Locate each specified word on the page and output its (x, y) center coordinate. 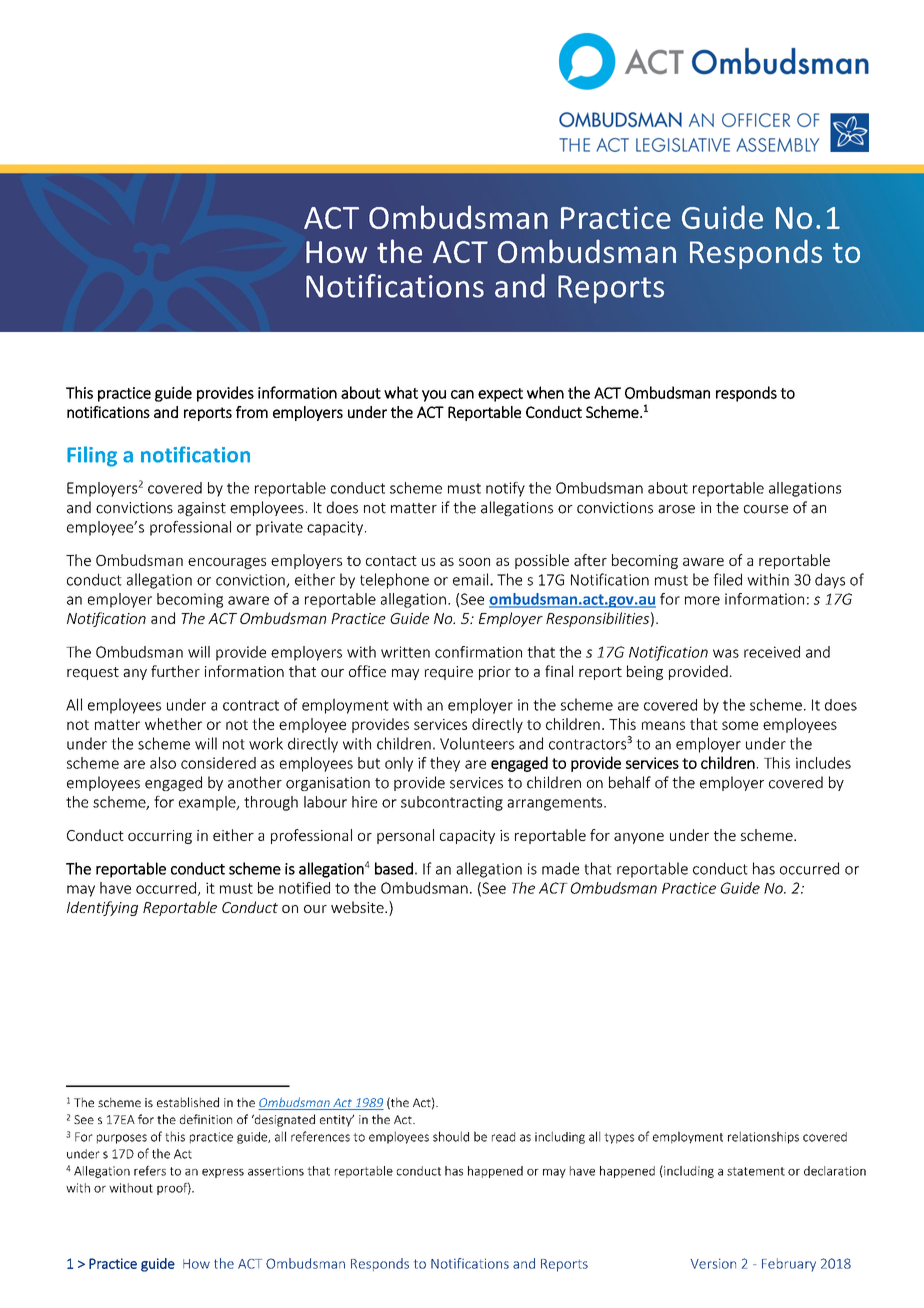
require (449, 673)
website (358, 907)
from (252, 412)
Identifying (102, 908)
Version (713, 1263)
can (462, 394)
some (740, 725)
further (175, 671)
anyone (639, 838)
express (223, 1173)
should (451, 1136)
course (766, 509)
